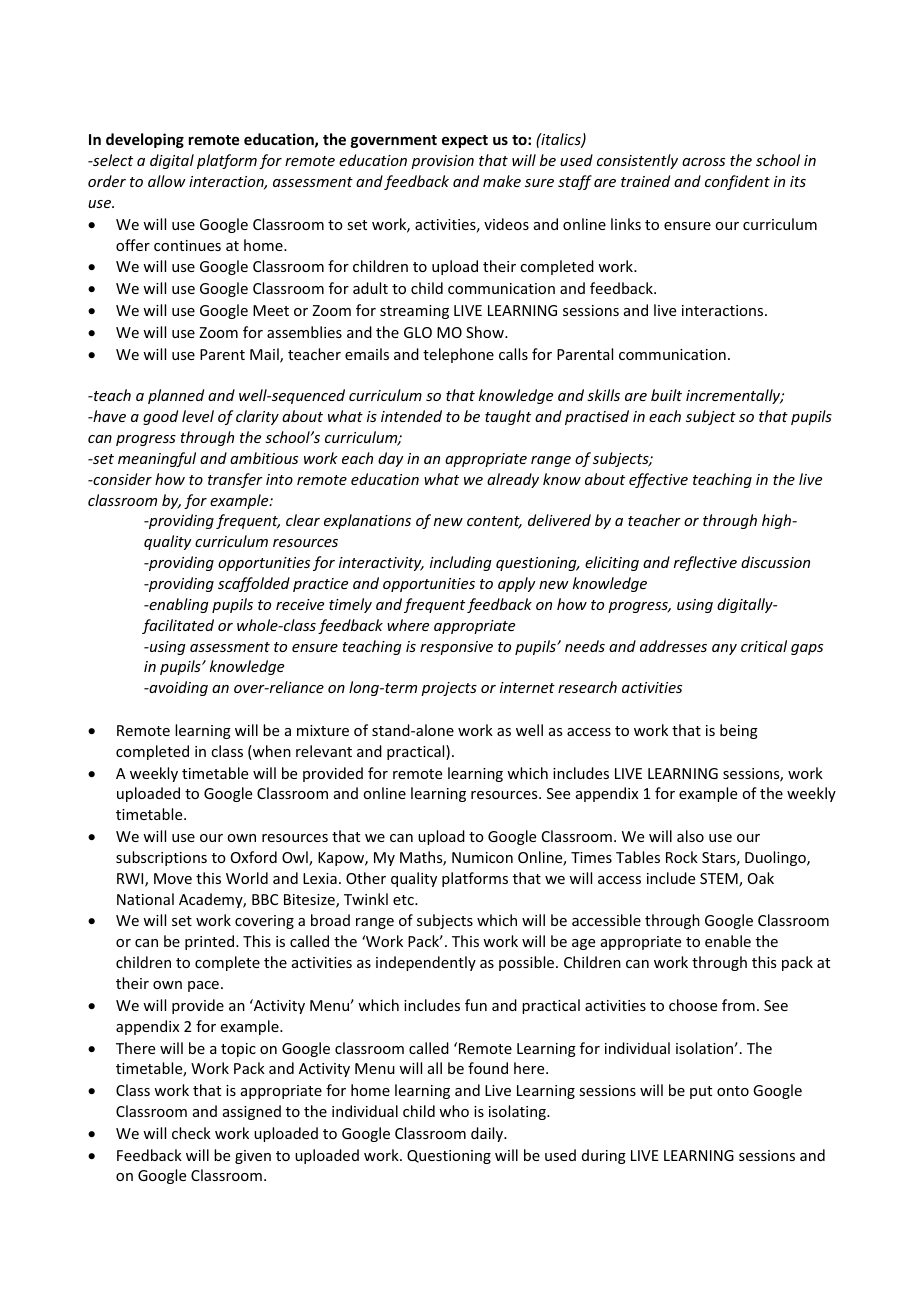 This document has width=924, height=1308. What do you see at coordinates (690, 836) in the document?
I see `also` at bounding box center [690, 836].
